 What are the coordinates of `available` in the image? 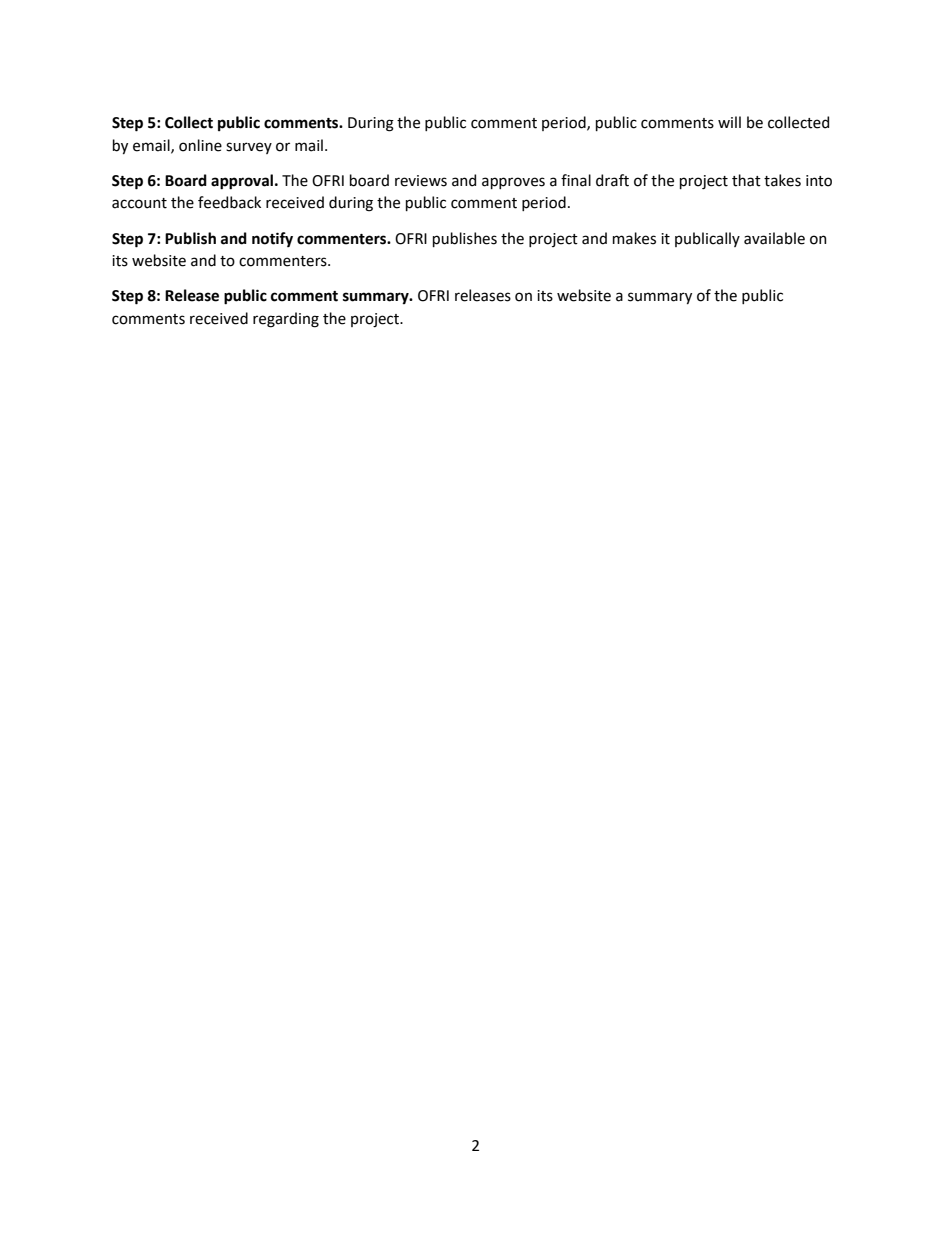 It's located at (774, 238).
